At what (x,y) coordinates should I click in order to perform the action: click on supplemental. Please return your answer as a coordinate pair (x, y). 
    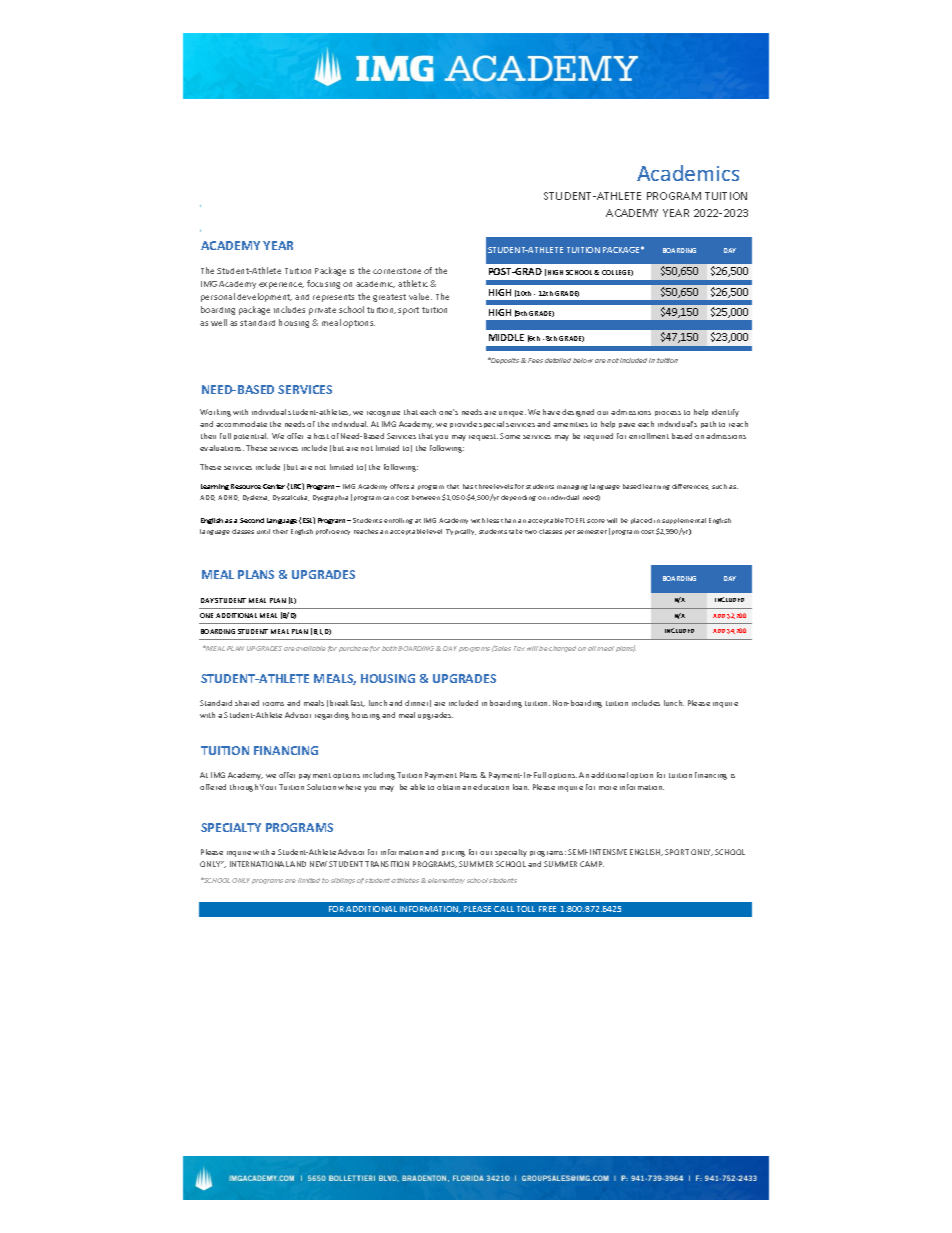
    Looking at the image, I should click on (684, 521).
